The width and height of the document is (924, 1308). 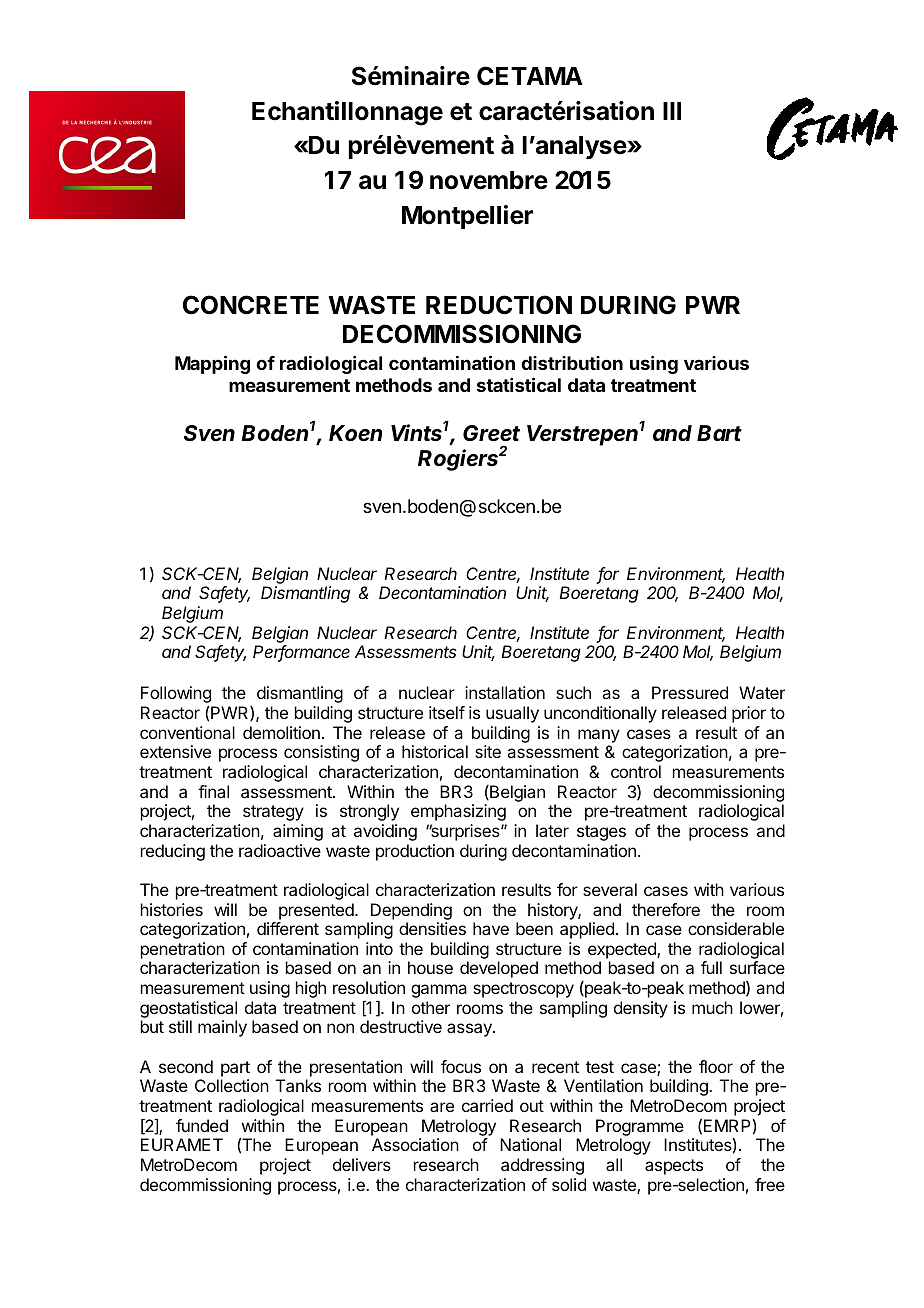 What do you see at coordinates (212, 364) in the document?
I see `Mapping` at bounding box center [212, 364].
